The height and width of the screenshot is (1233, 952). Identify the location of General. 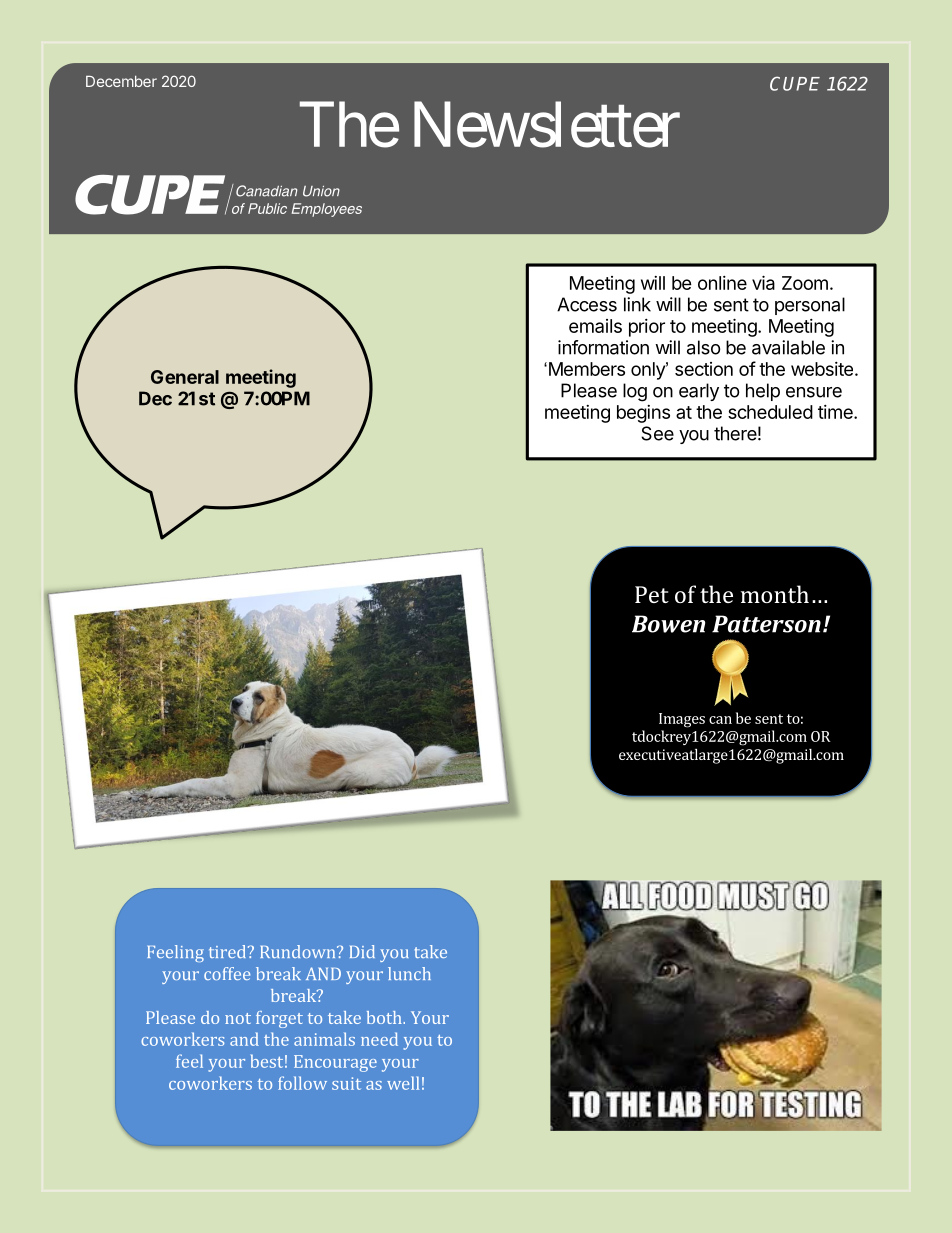
(185, 377).
